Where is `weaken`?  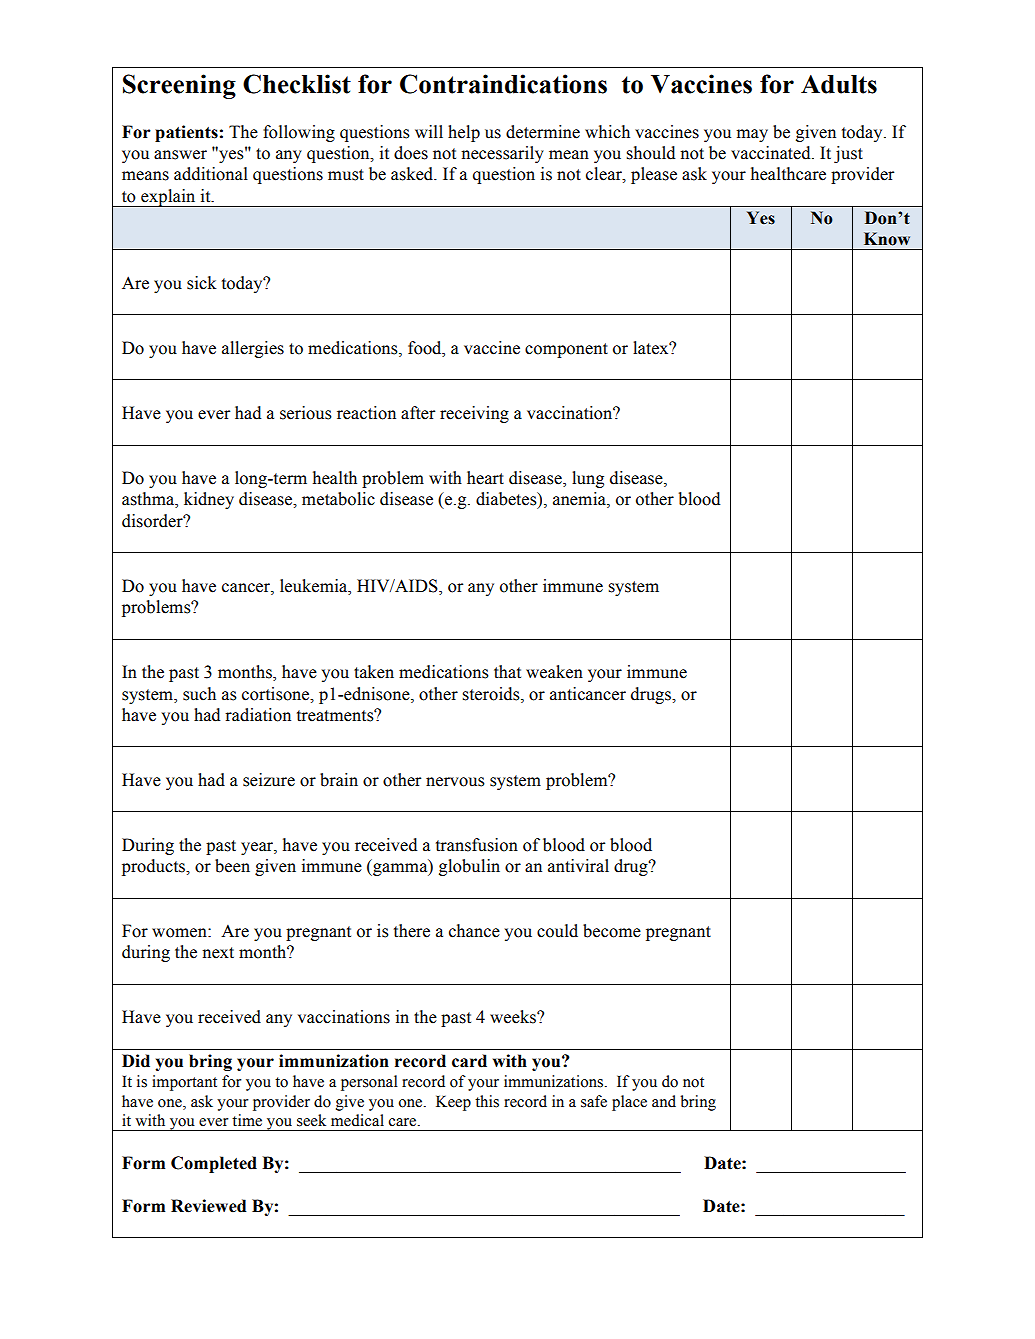 weaken is located at coordinates (554, 672).
